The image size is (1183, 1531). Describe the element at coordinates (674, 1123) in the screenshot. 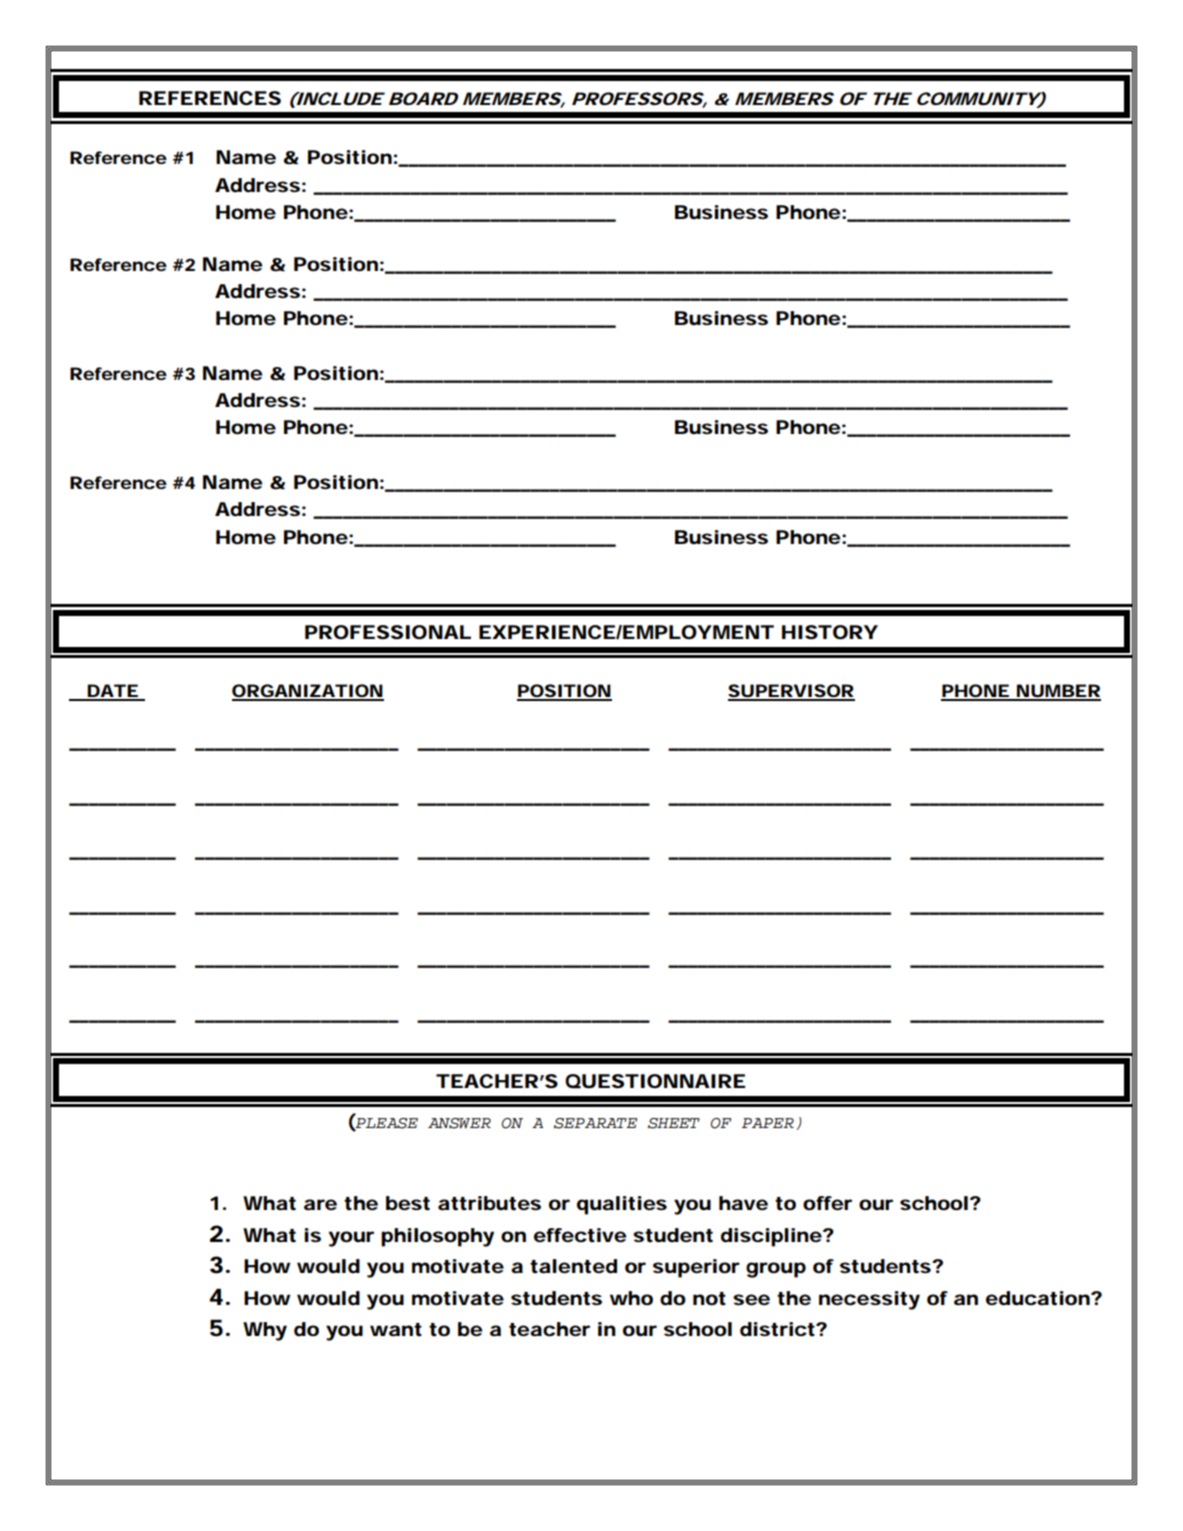

I see `SHEET` at that location.
